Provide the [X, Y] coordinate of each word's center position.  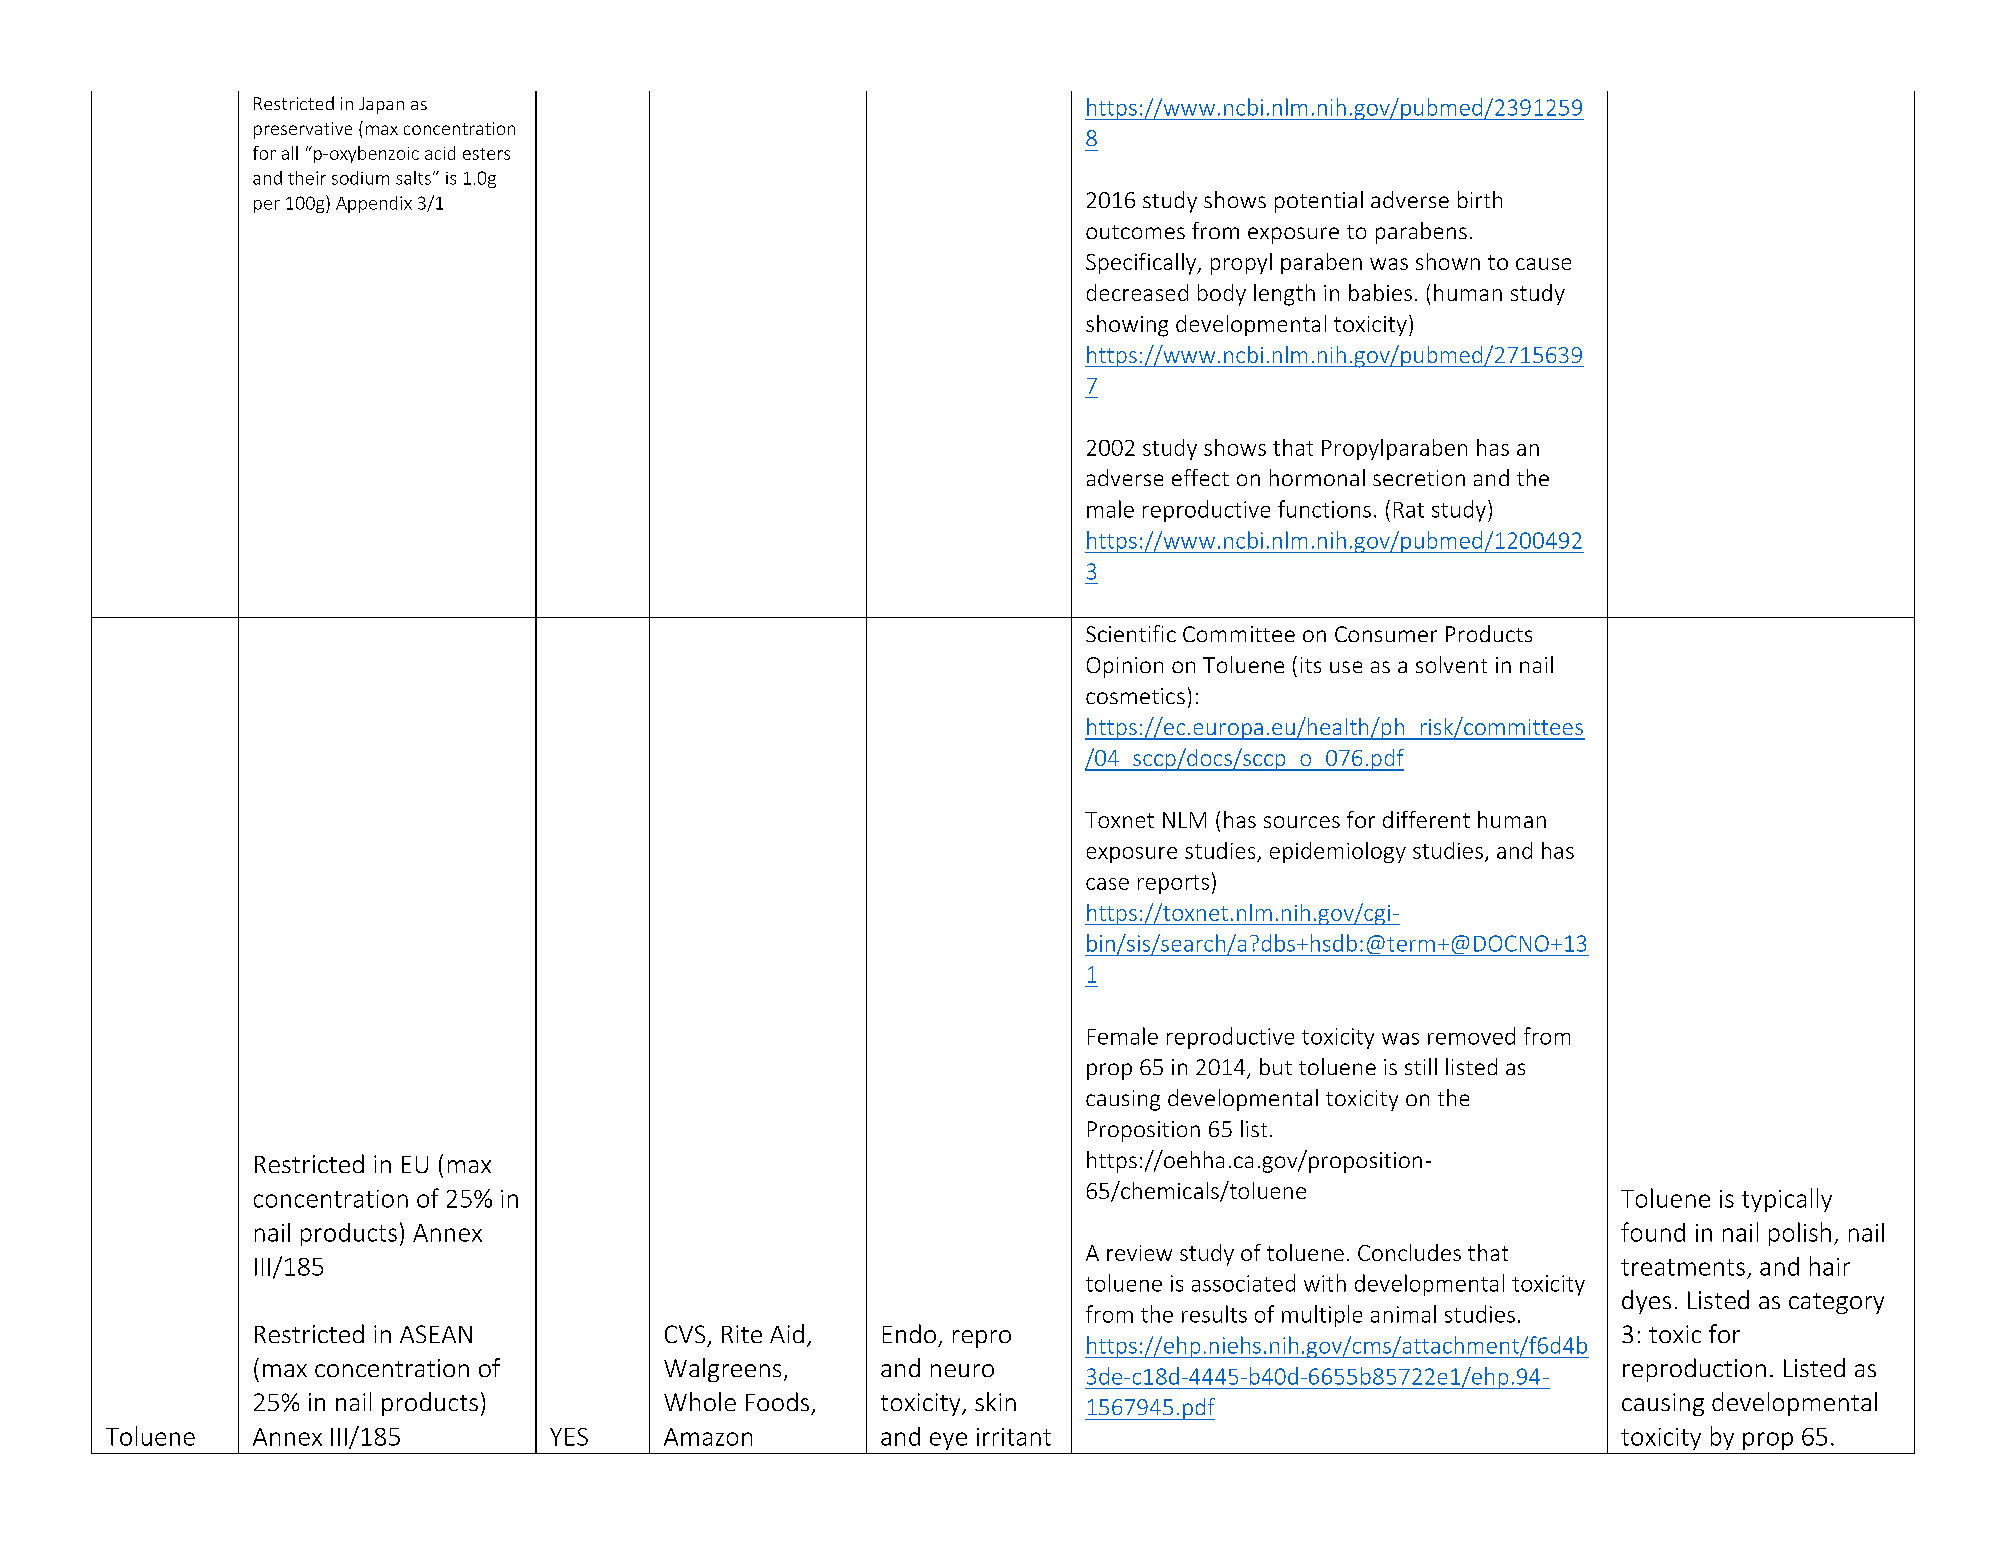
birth [1480, 199]
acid [440, 153]
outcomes [1135, 232]
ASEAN [436, 1334]
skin [995, 1401]
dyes [1646, 1302]
